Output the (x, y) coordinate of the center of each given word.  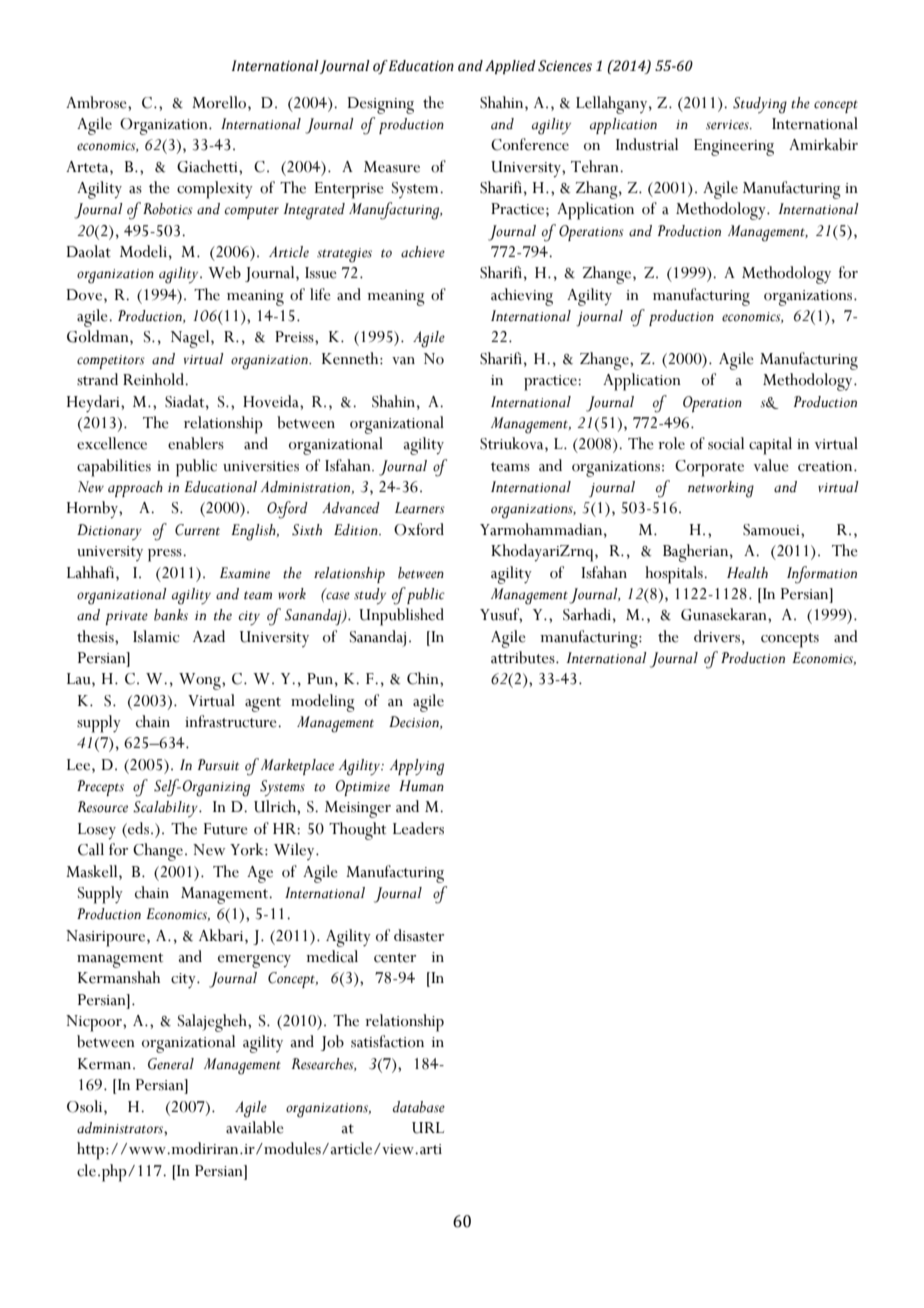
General (171, 1064)
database (419, 1107)
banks (171, 615)
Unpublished (401, 617)
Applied (510, 67)
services (728, 125)
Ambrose (97, 102)
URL (428, 1128)
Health (747, 573)
